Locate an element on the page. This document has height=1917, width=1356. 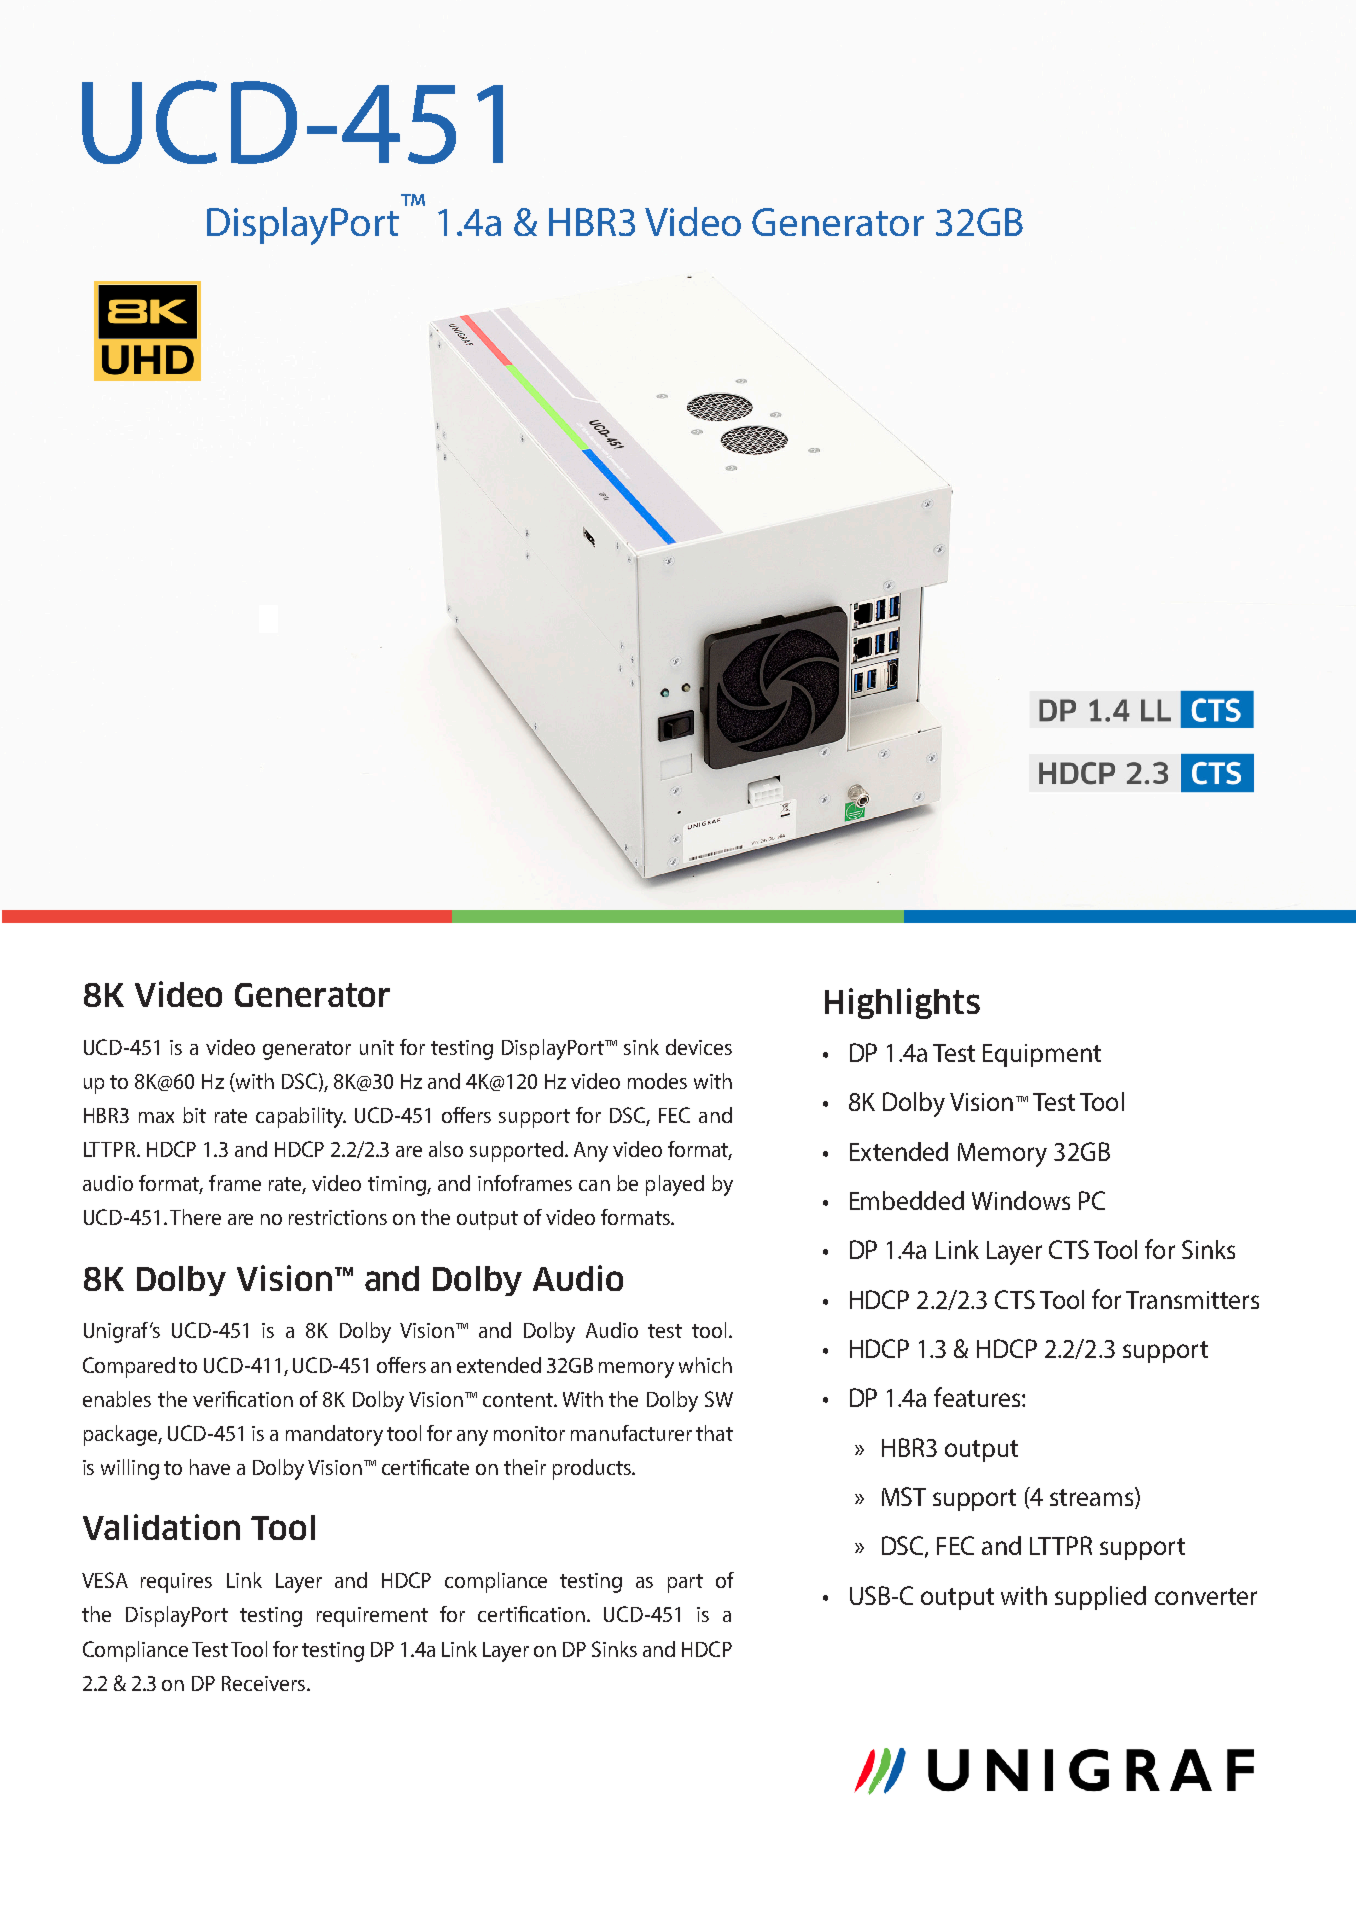
Transmitters is located at coordinates (1192, 1300).
